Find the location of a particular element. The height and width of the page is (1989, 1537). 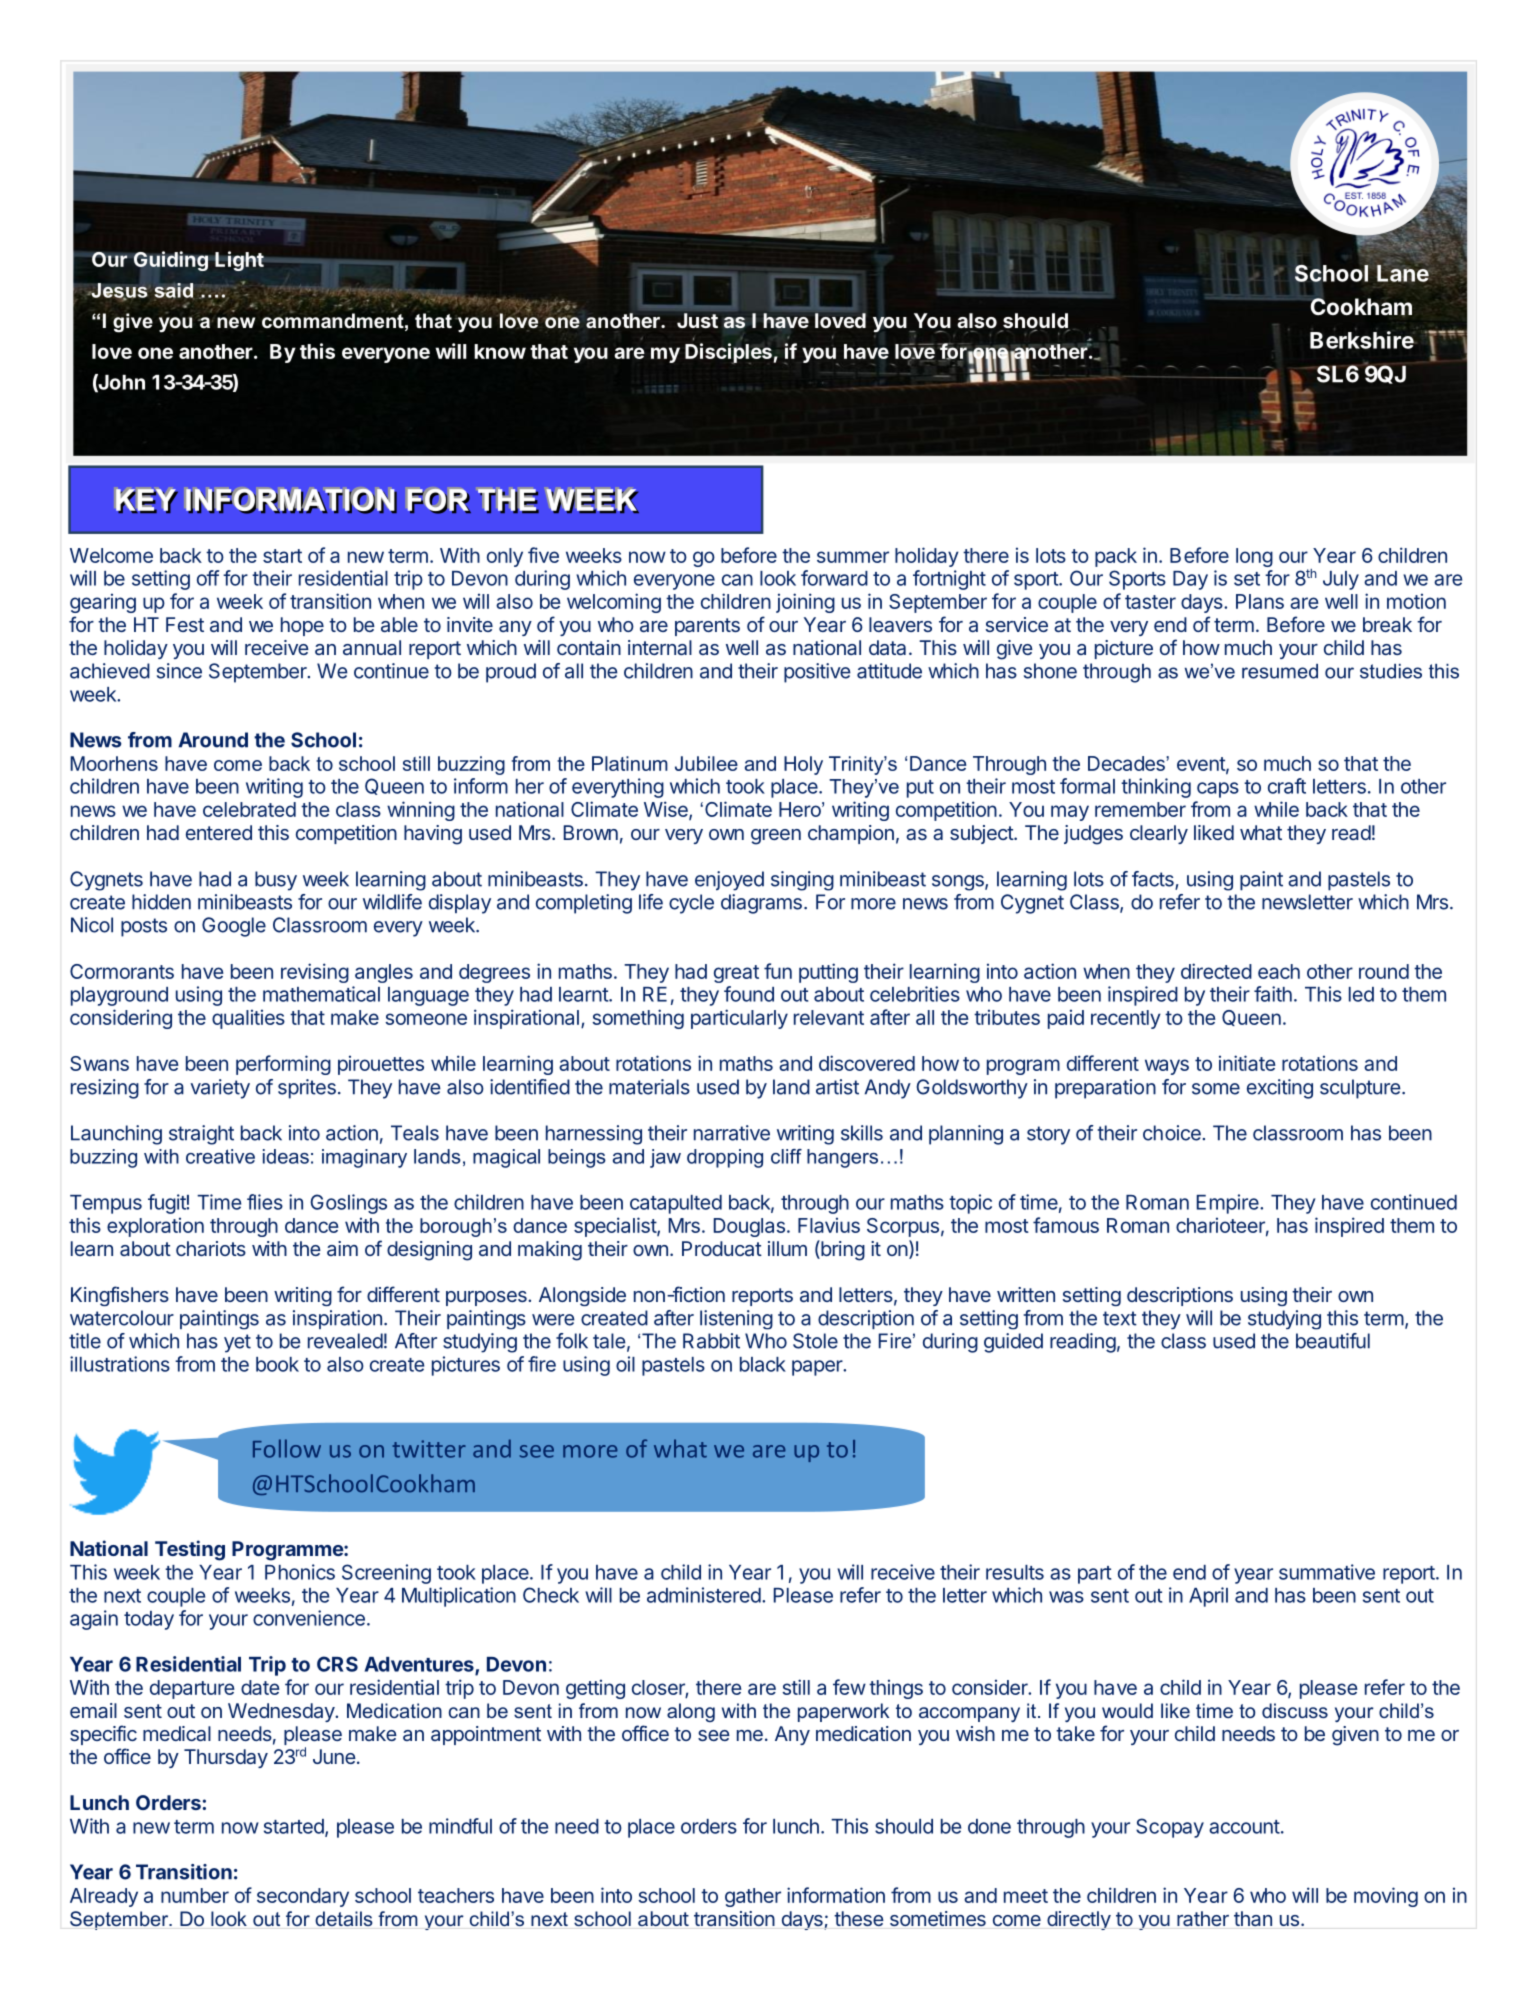

caps is located at coordinates (1218, 790).
